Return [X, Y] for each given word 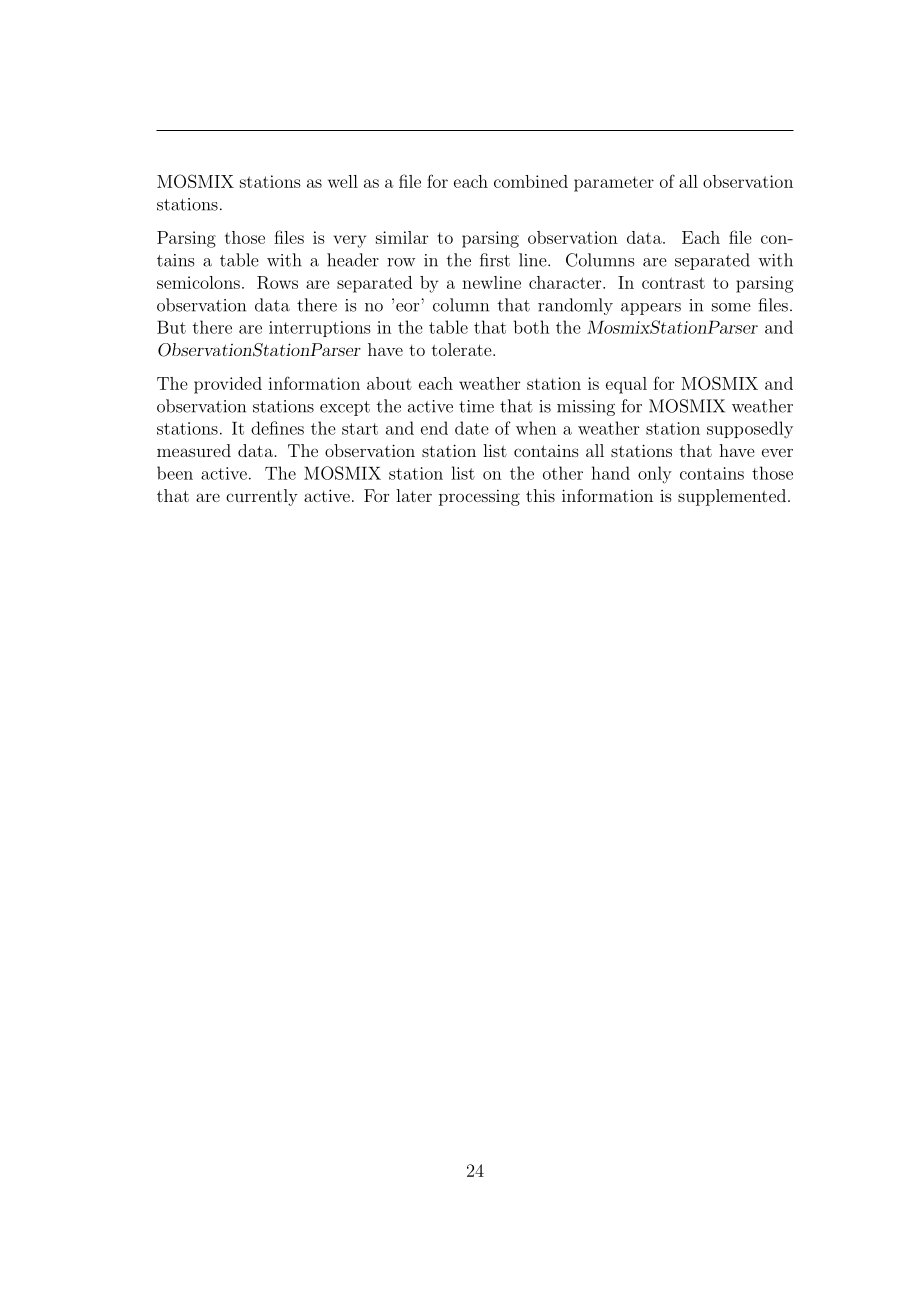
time [476, 406]
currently [262, 497]
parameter [614, 184]
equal [626, 385]
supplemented [732, 497]
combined [531, 181]
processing [479, 497]
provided [228, 385]
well [343, 181]
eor [407, 307]
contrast [673, 283]
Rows [277, 282]
